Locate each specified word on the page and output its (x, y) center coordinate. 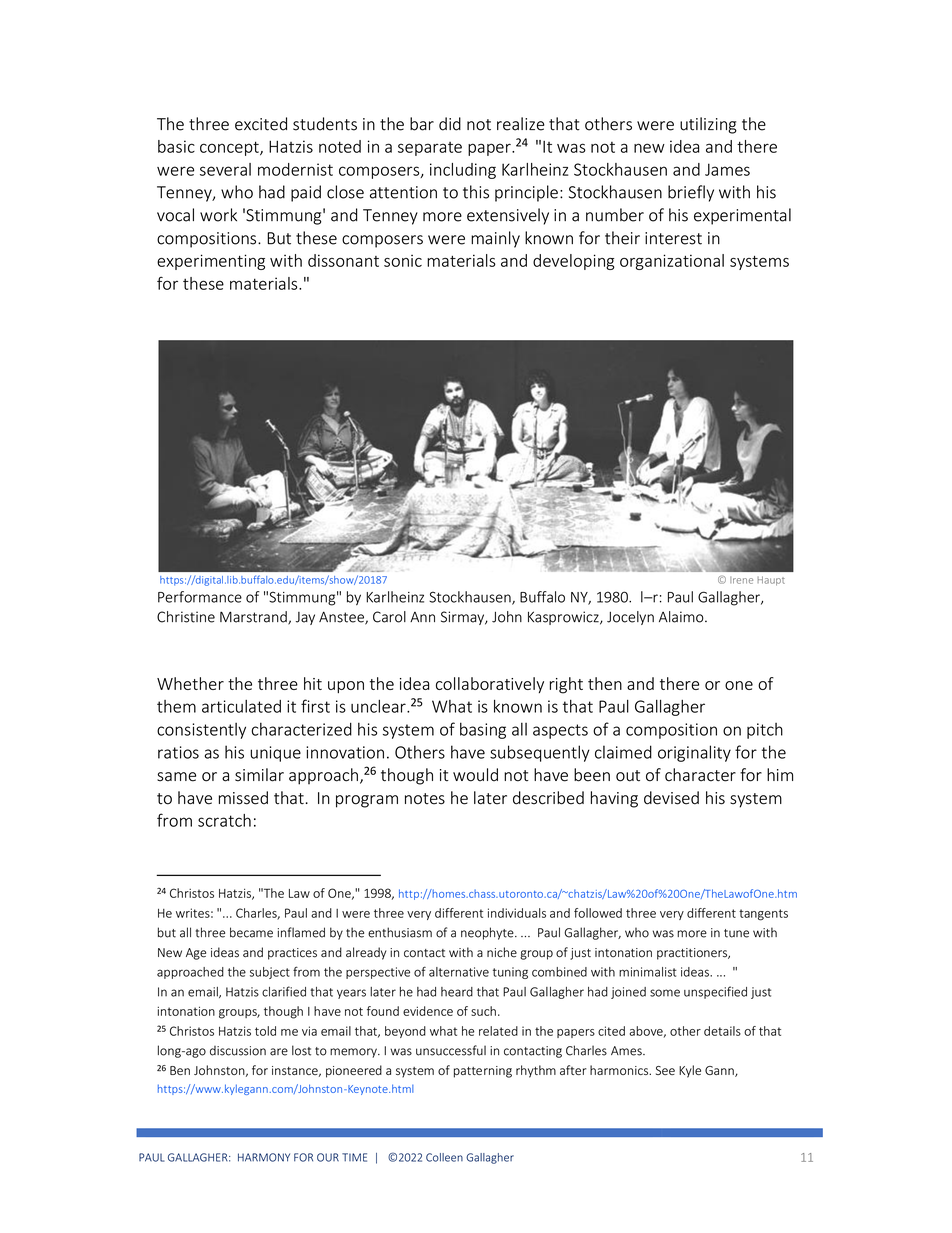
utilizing (708, 125)
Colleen (444, 1157)
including (463, 171)
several (225, 169)
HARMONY (264, 1157)
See (665, 1070)
